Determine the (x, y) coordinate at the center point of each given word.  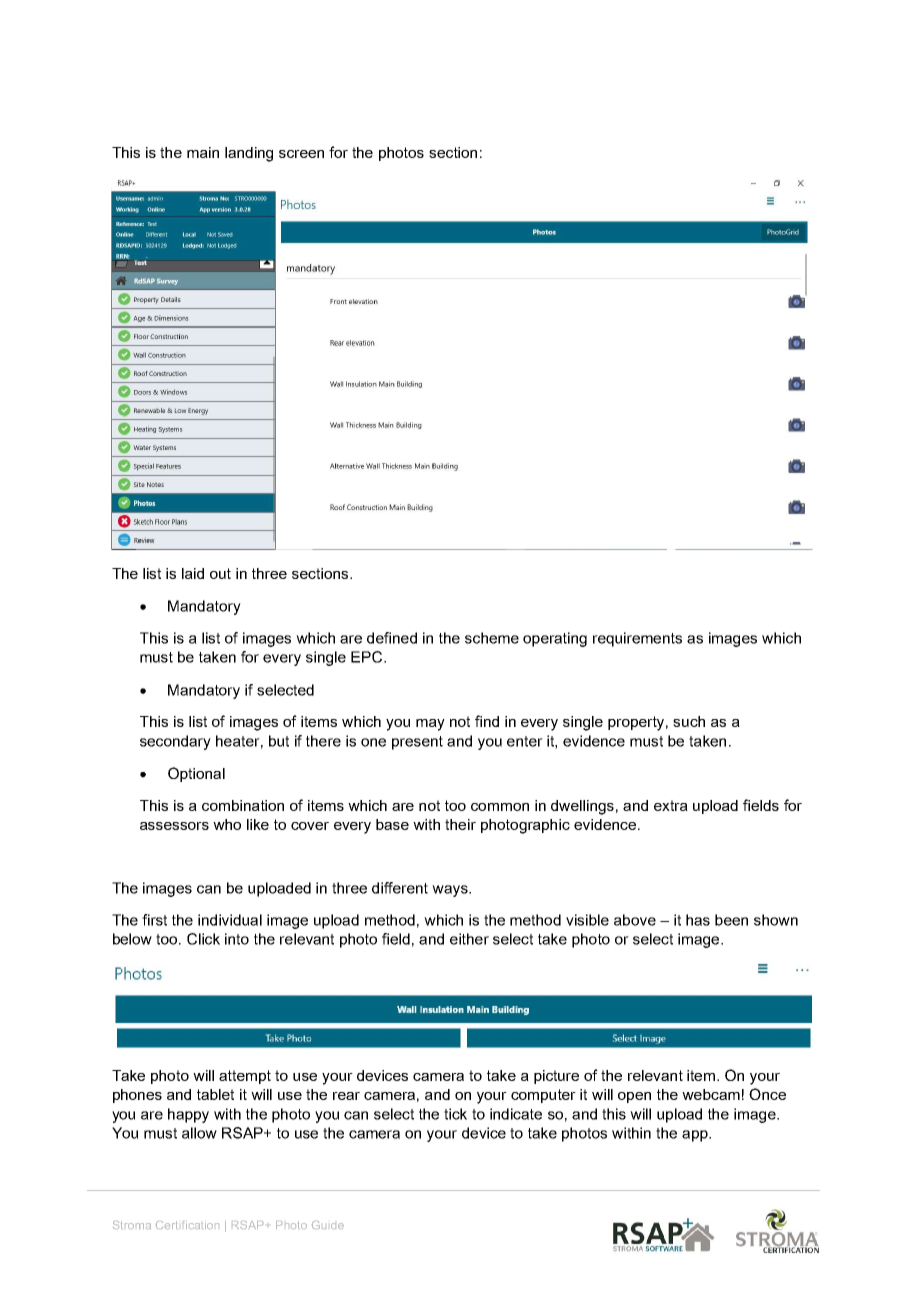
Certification (187, 1225)
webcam (711, 1094)
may (430, 725)
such (689, 721)
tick (455, 1114)
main (203, 152)
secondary (175, 742)
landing (249, 154)
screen (301, 154)
